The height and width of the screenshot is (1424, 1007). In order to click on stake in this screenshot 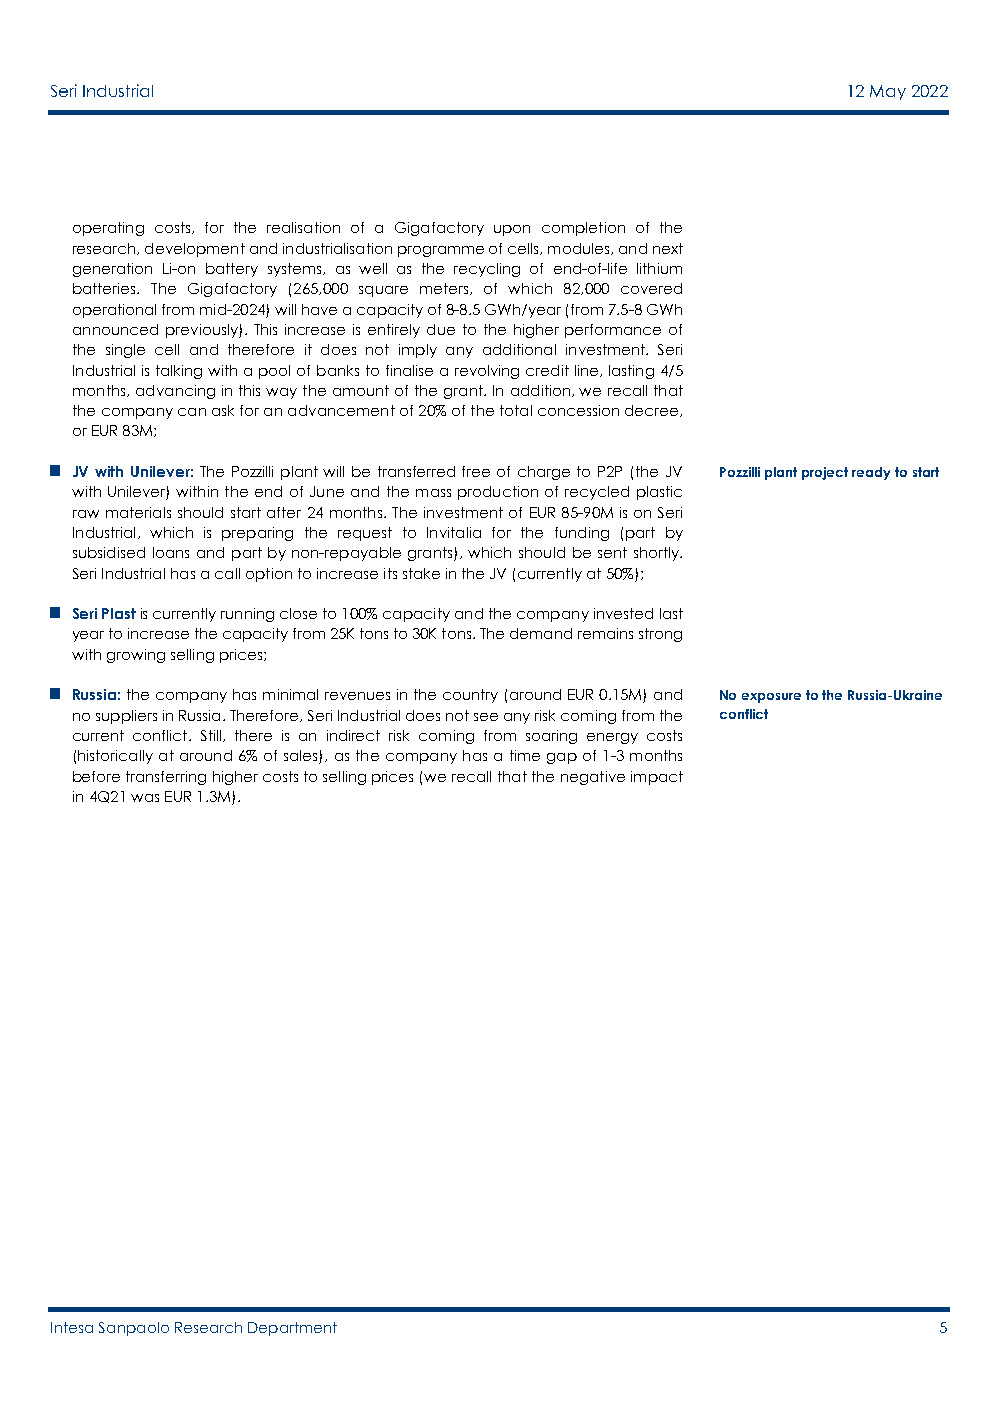, I will do `click(421, 573)`.
